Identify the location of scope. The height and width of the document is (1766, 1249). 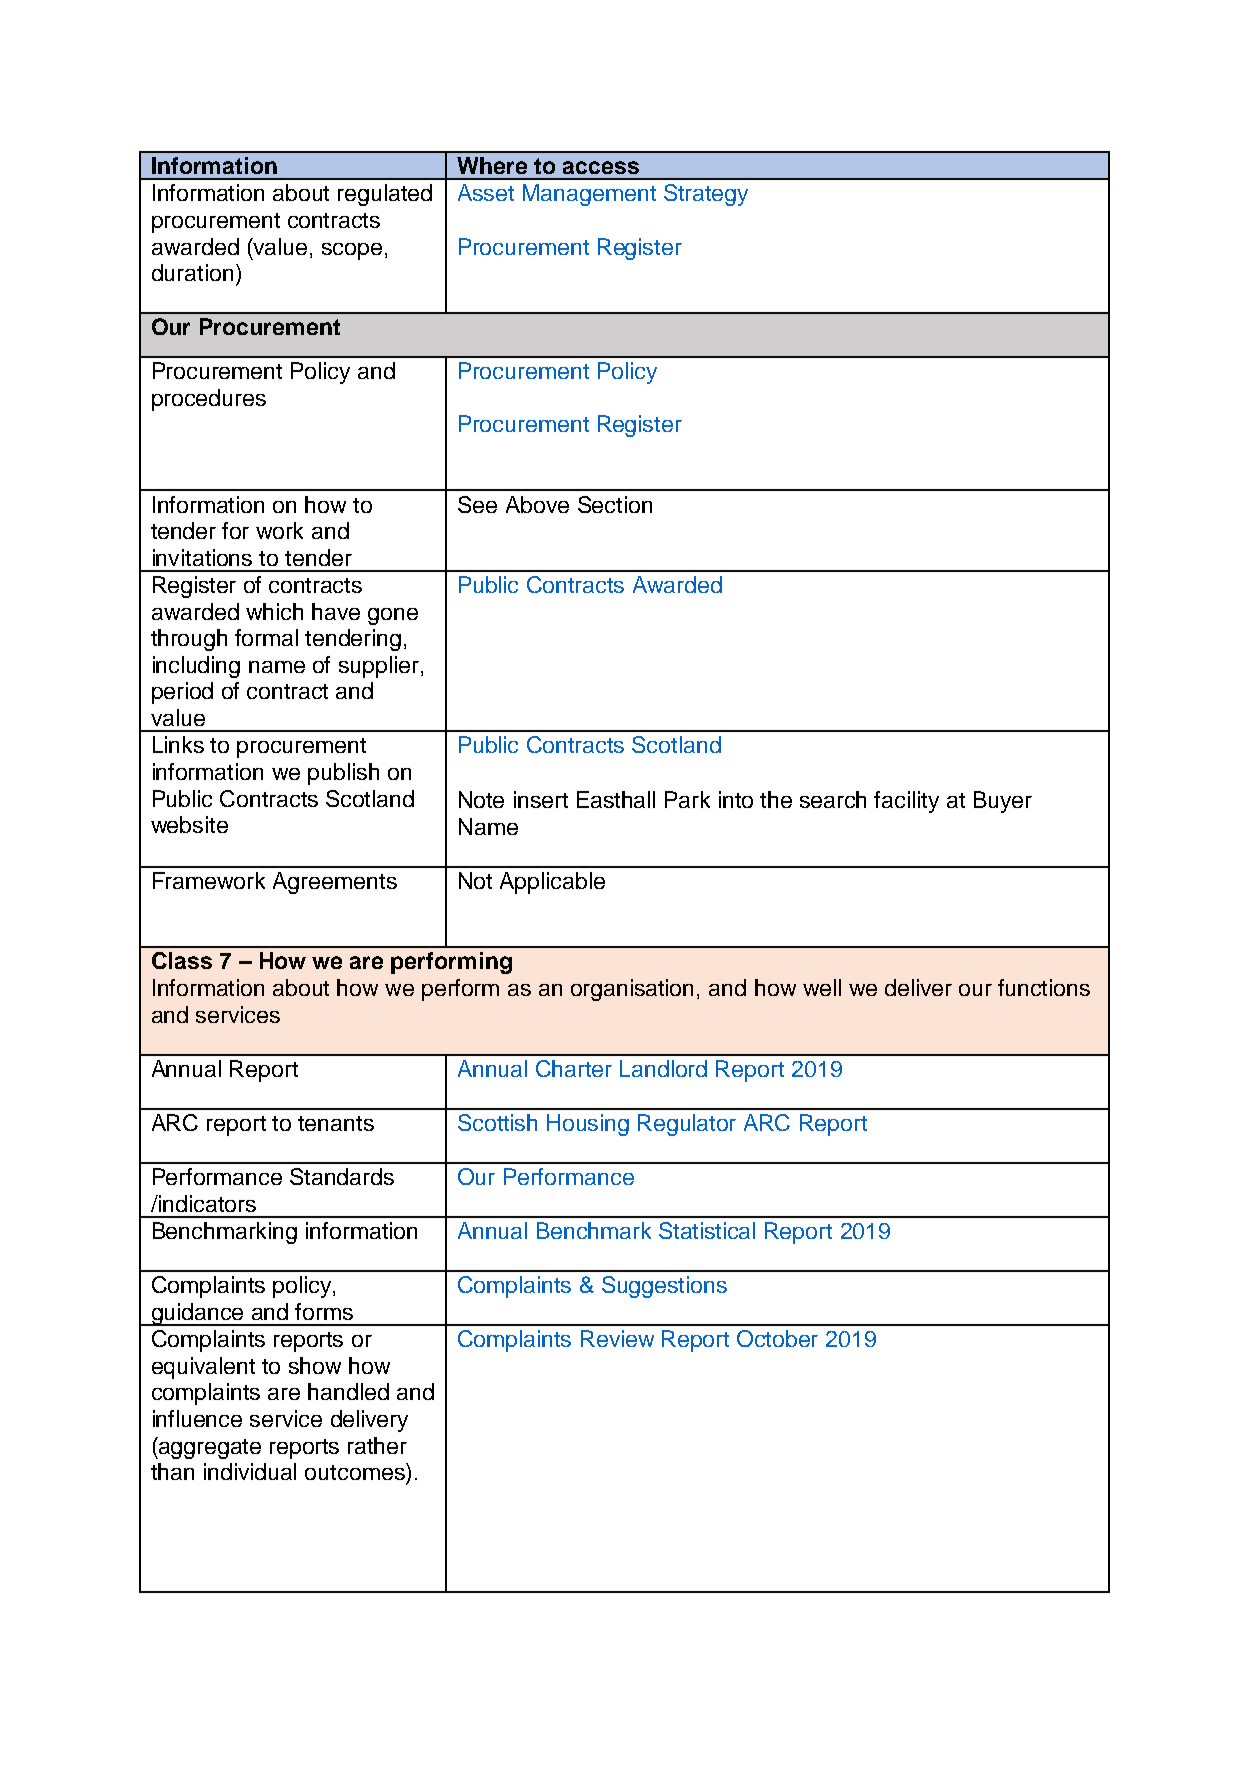
(352, 251).
